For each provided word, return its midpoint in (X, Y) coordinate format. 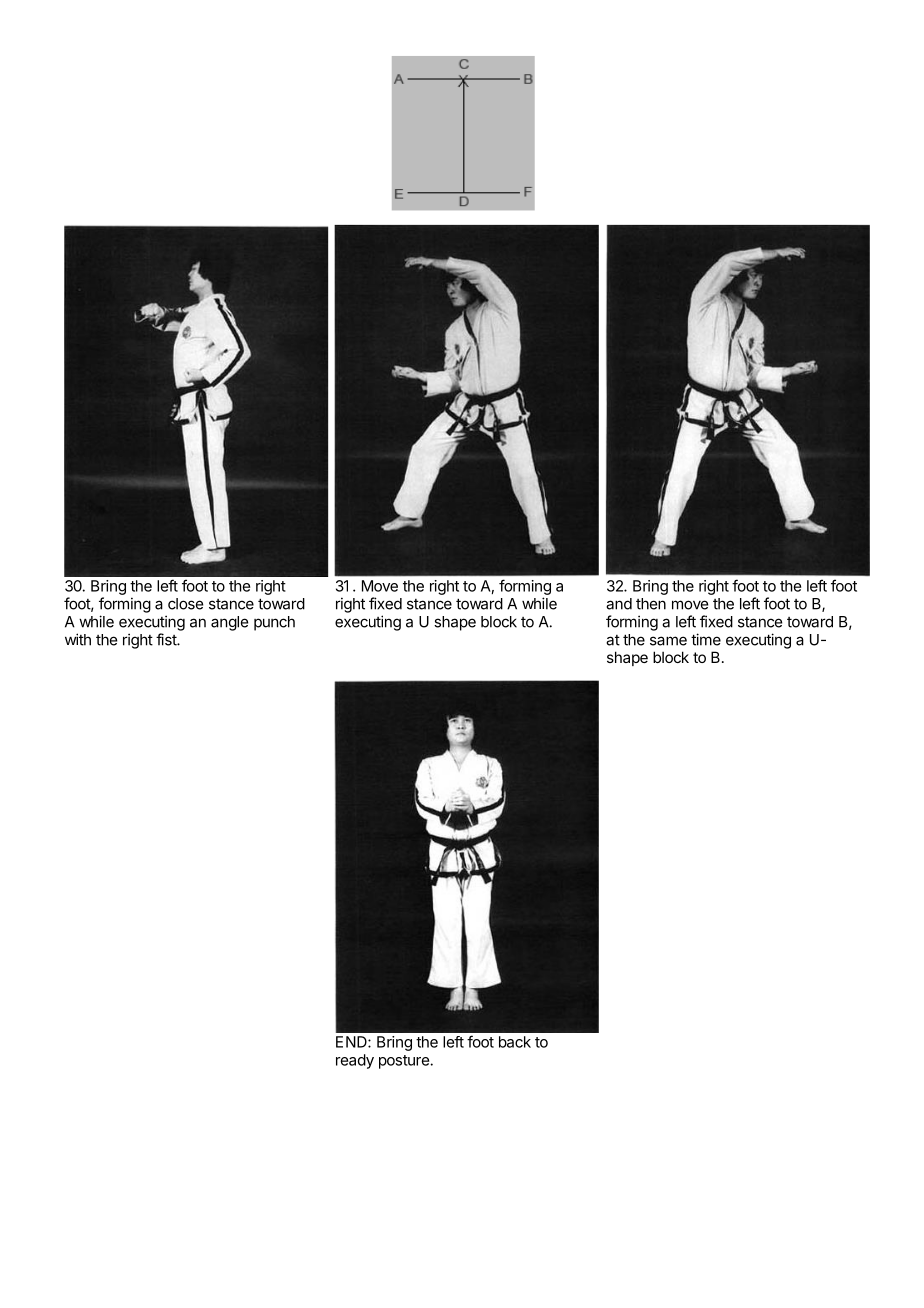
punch (274, 623)
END (352, 1042)
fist (167, 639)
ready (355, 1061)
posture (405, 1062)
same (668, 641)
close (185, 604)
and (619, 604)
